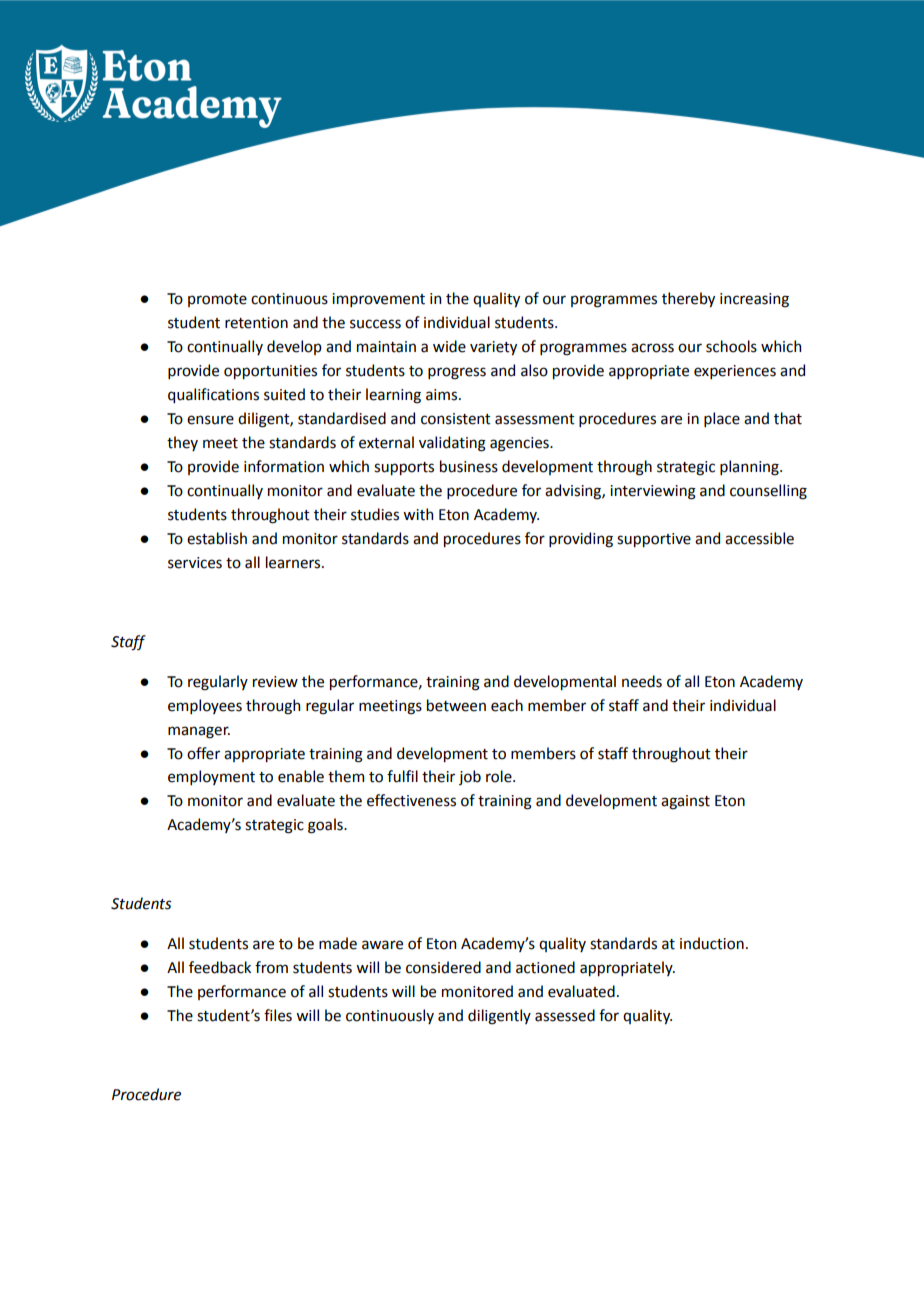  What do you see at coordinates (217, 538) in the screenshot?
I see `establish` at bounding box center [217, 538].
